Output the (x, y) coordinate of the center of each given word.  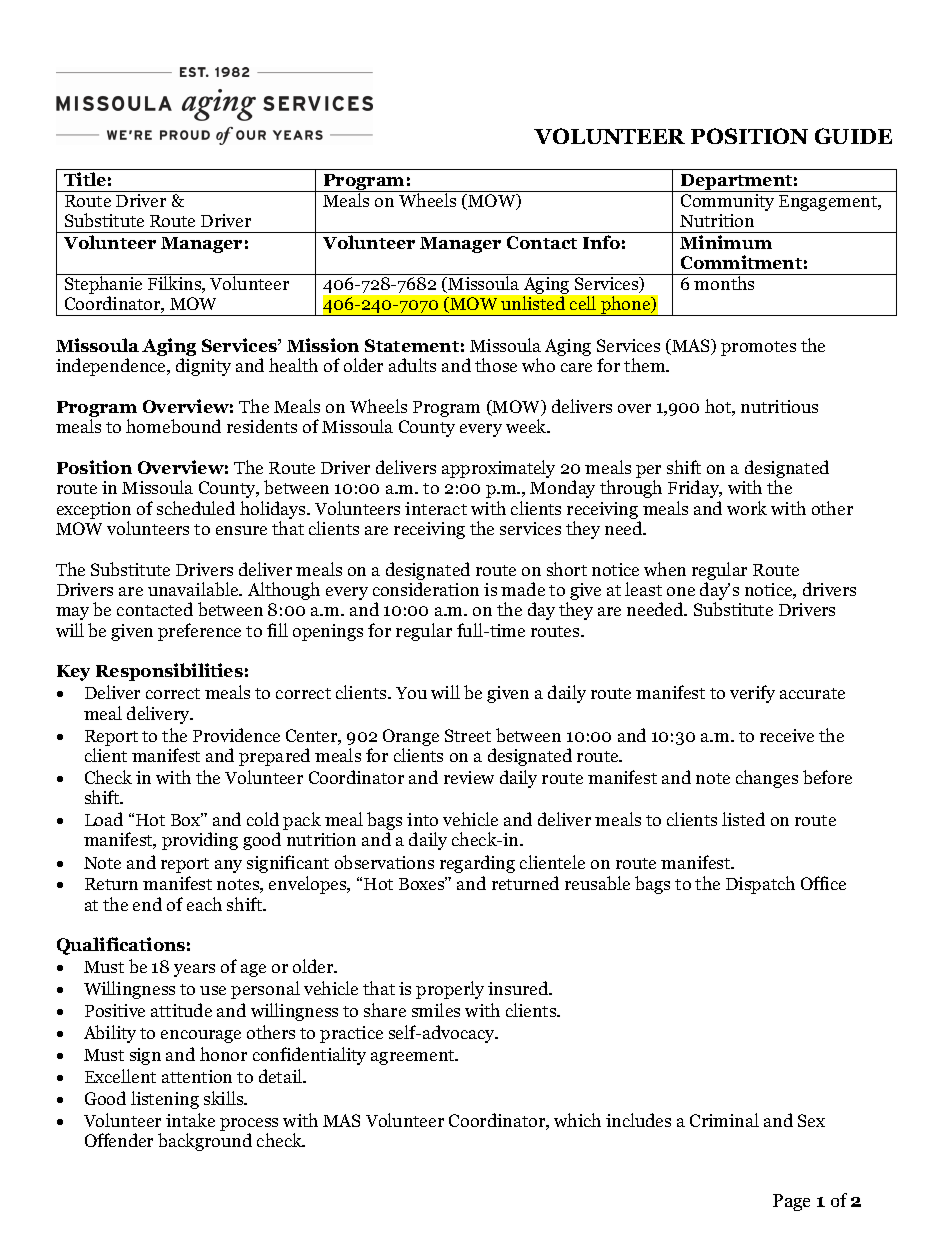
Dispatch (760, 885)
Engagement (829, 203)
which (577, 1120)
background (205, 1142)
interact (436, 508)
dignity (203, 367)
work (747, 508)
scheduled (196, 508)
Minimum (726, 242)
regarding (477, 864)
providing (200, 841)
